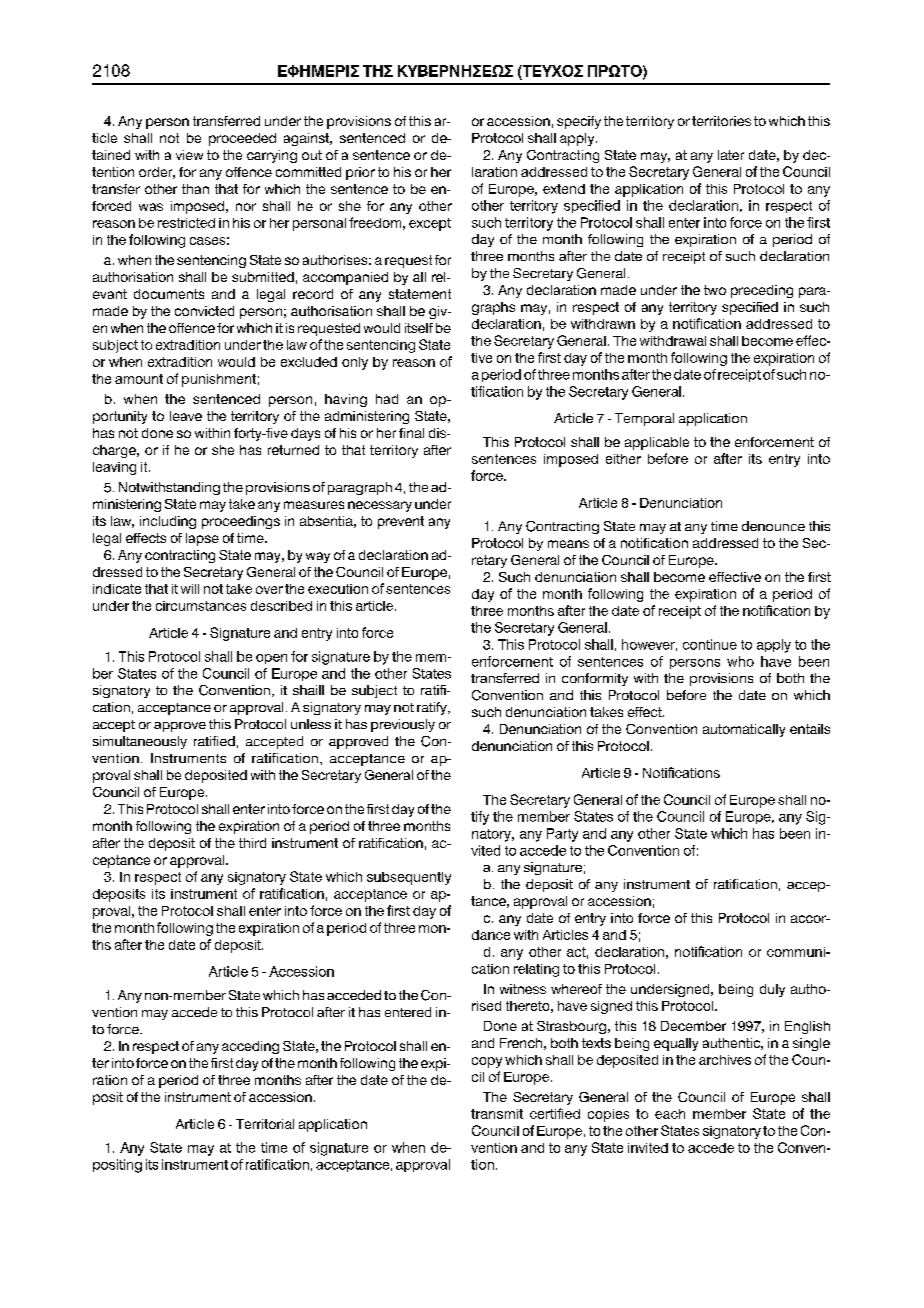  What do you see at coordinates (403, 725) in the image?
I see `previously` at bounding box center [403, 725].
